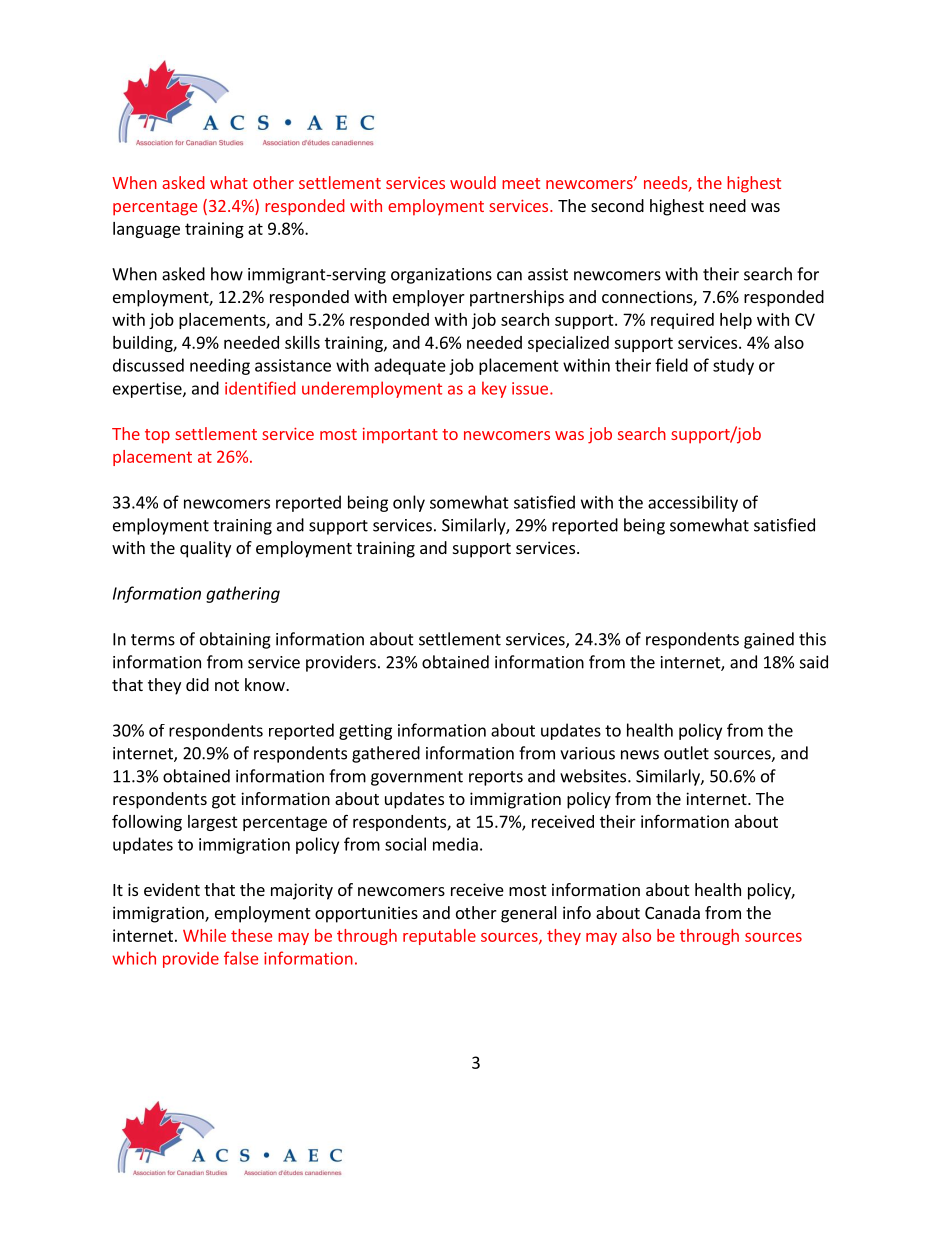  Describe the element at coordinates (227, 685) in the screenshot. I see `not` at that location.
